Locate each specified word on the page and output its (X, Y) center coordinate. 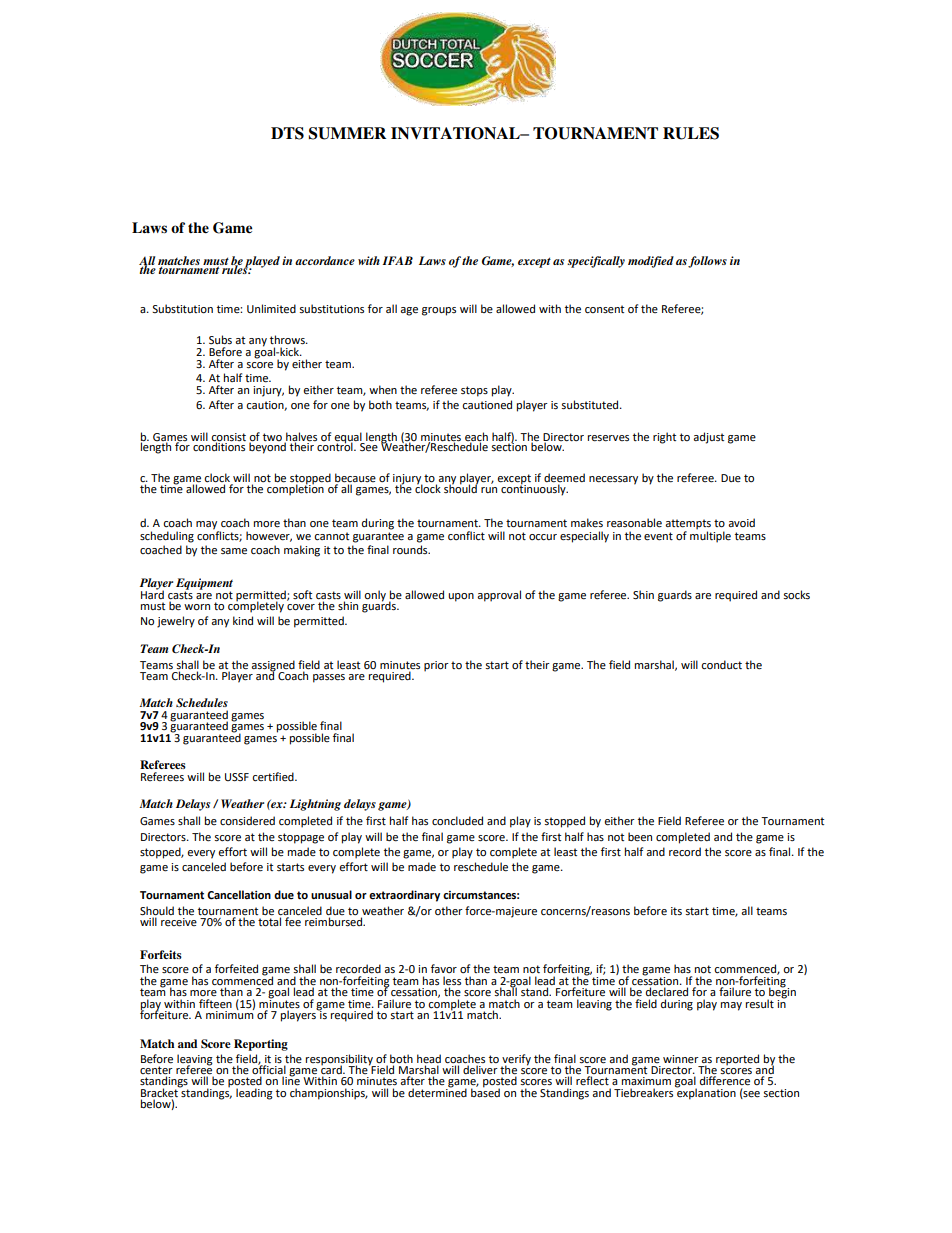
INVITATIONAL (456, 133)
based (485, 1092)
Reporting (261, 1045)
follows (707, 262)
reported (737, 1060)
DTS (287, 133)
